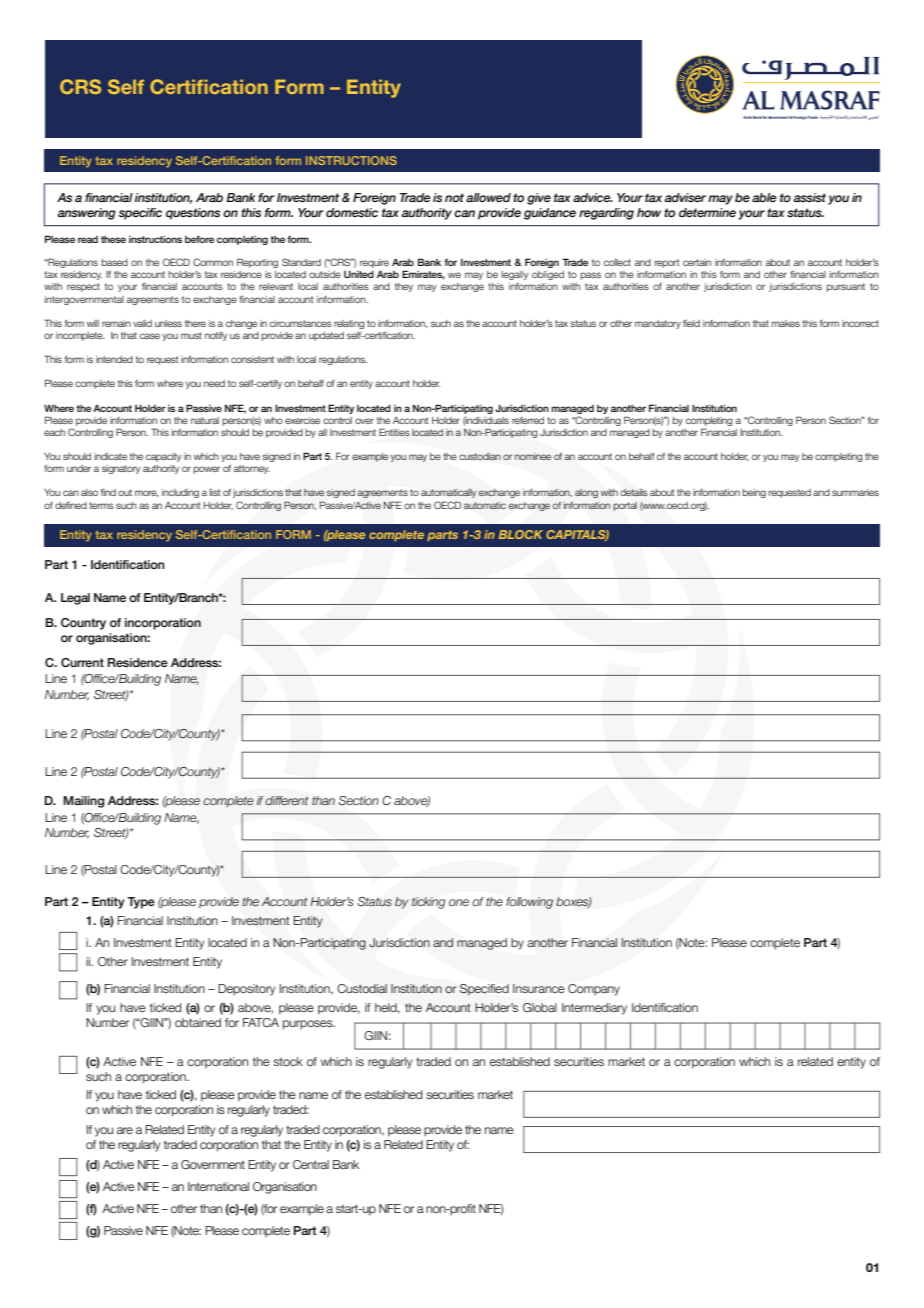 The image size is (924, 1308). What do you see at coordinates (764, 197) in the image?
I see `able` at bounding box center [764, 197].
